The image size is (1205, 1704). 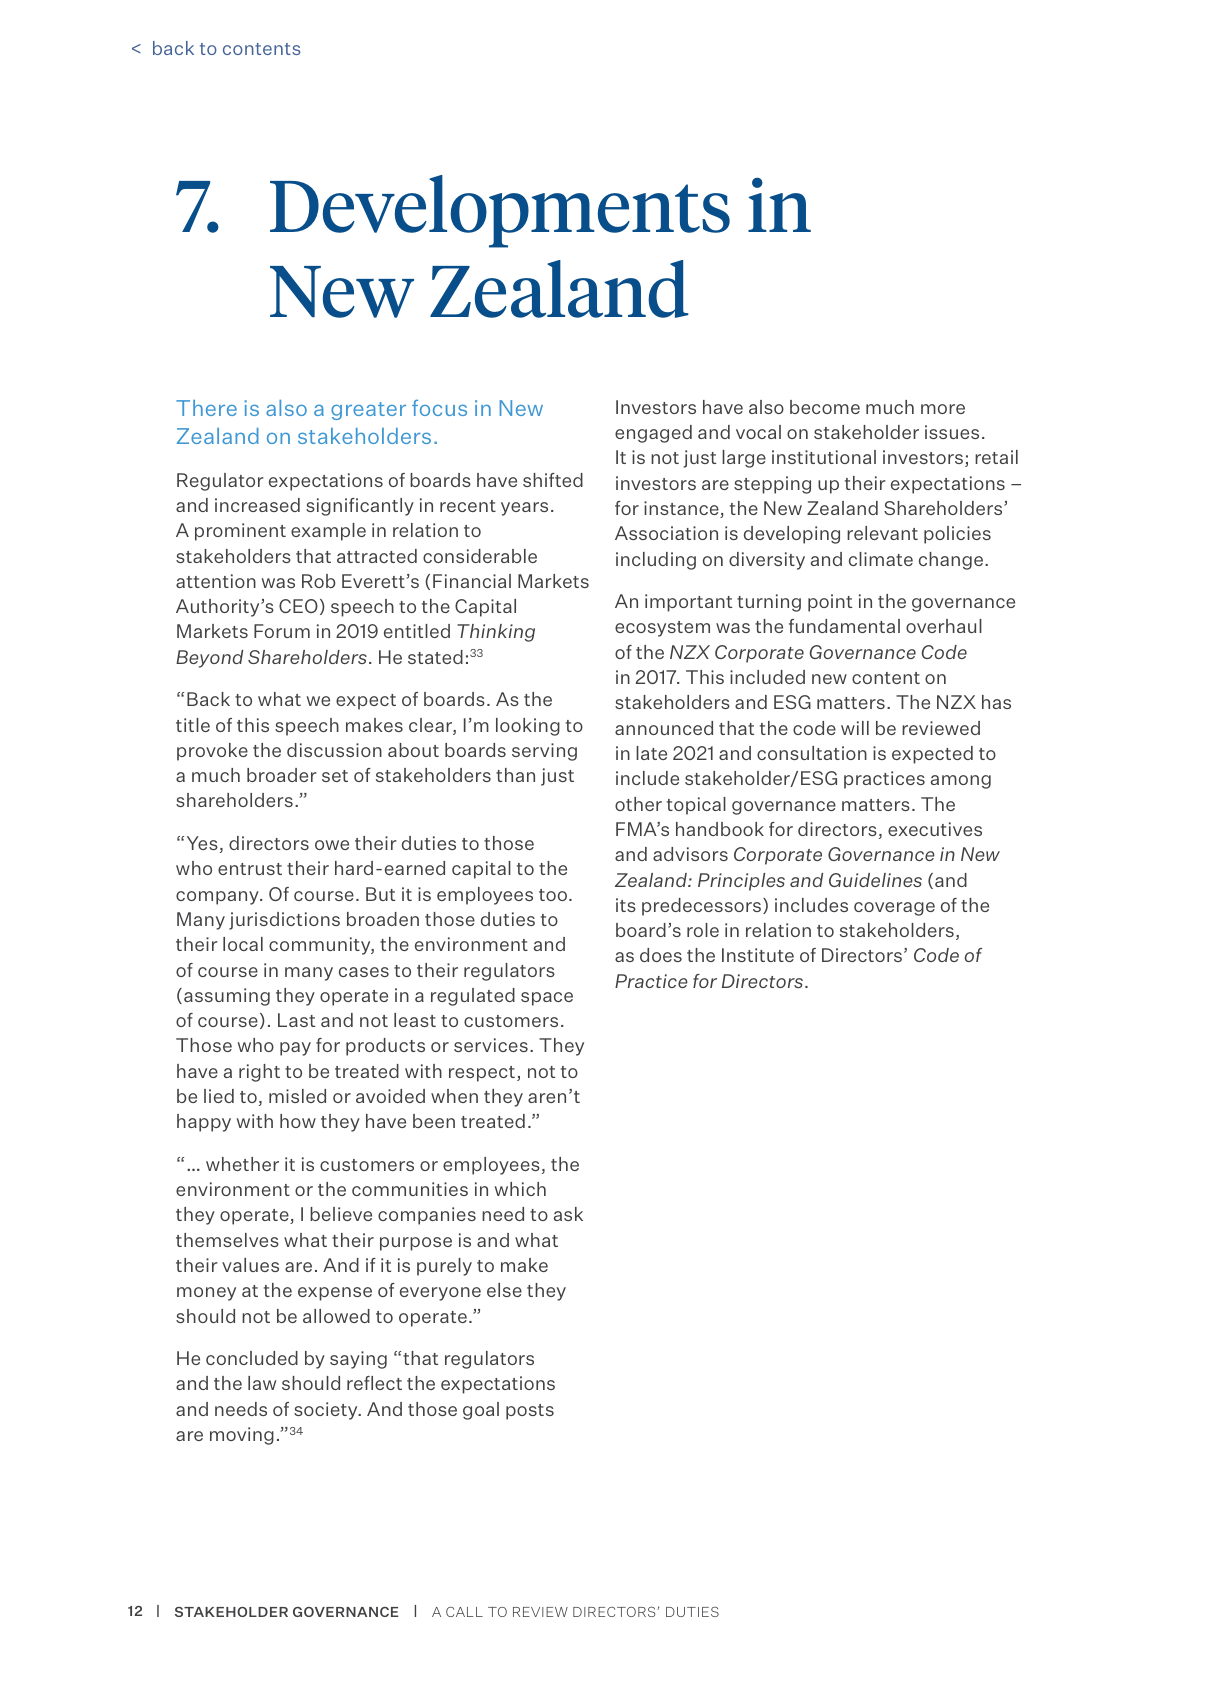 What do you see at coordinates (368, 411) in the screenshot?
I see `greater` at bounding box center [368, 411].
